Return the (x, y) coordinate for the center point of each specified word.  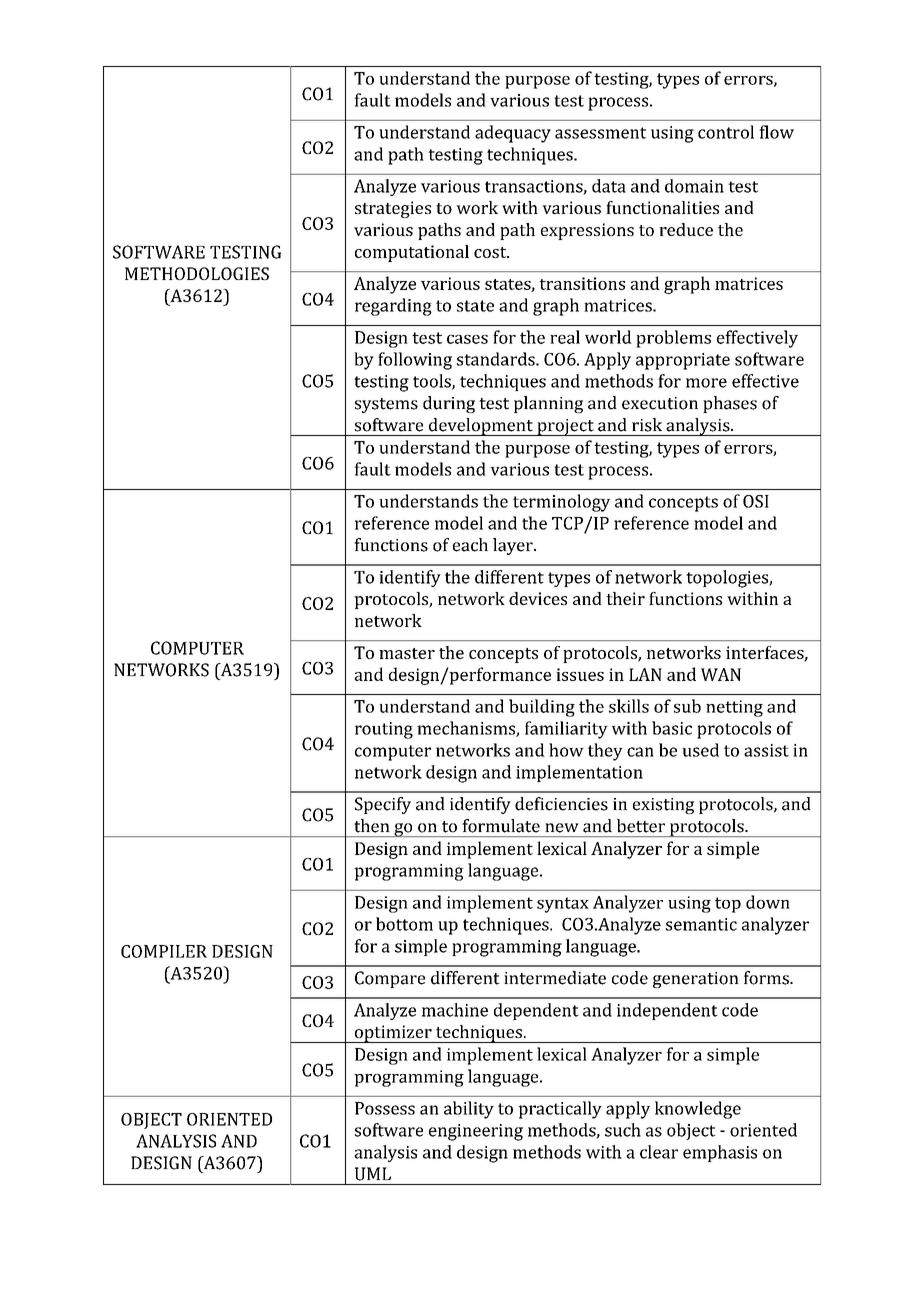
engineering (476, 1132)
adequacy (513, 134)
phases (730, 404)
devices (538, 598)
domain (694, 186)
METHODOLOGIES (197, 273)
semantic (701, 924)
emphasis (720, 1153)
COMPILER (164, 951)
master (407, 653)
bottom (404, 924)
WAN (721, 674)
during (449, 404)
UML (373, 1174)
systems (386, 405)
